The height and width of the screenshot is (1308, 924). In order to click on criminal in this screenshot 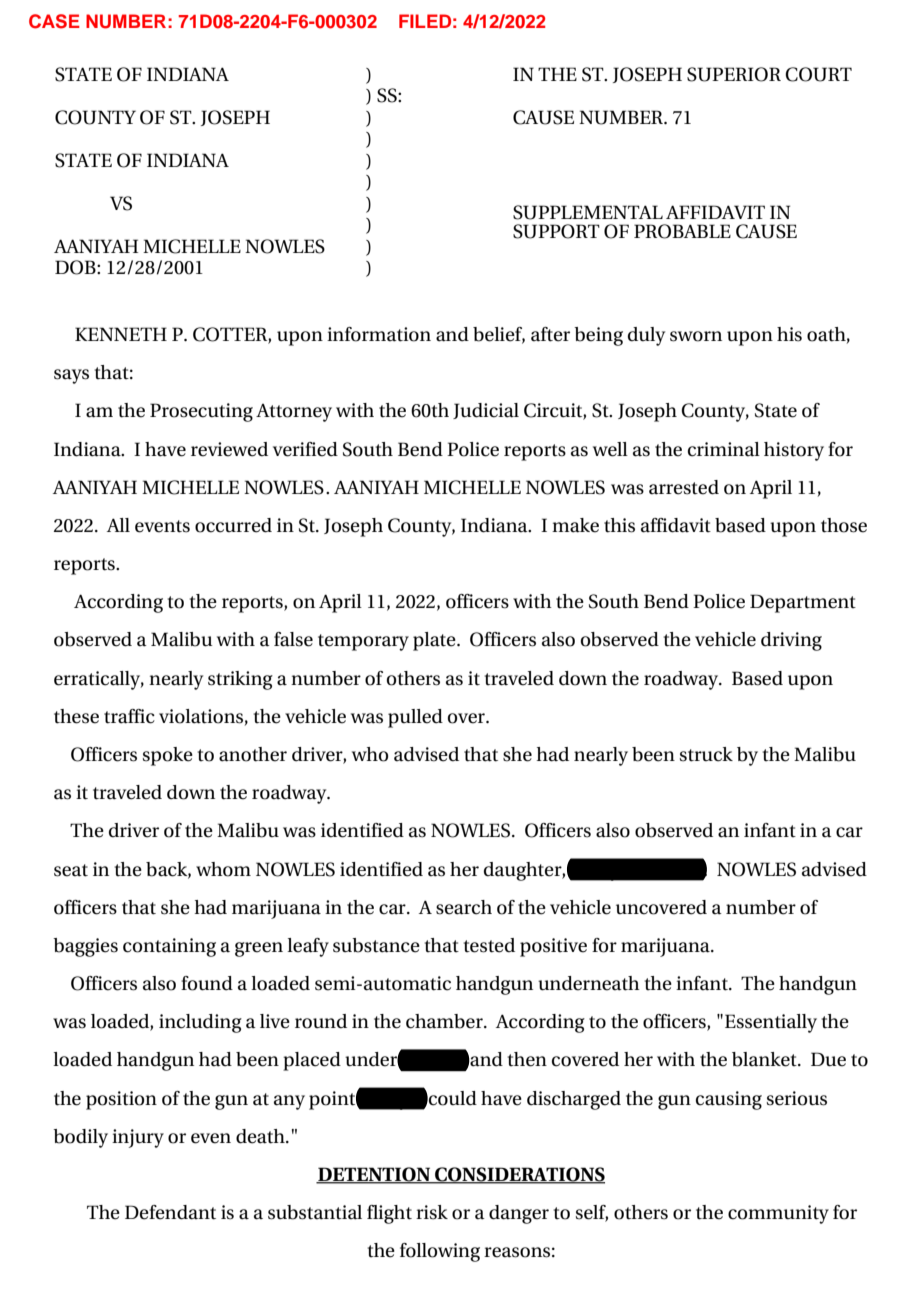, I will do `click(724, 449)`.
